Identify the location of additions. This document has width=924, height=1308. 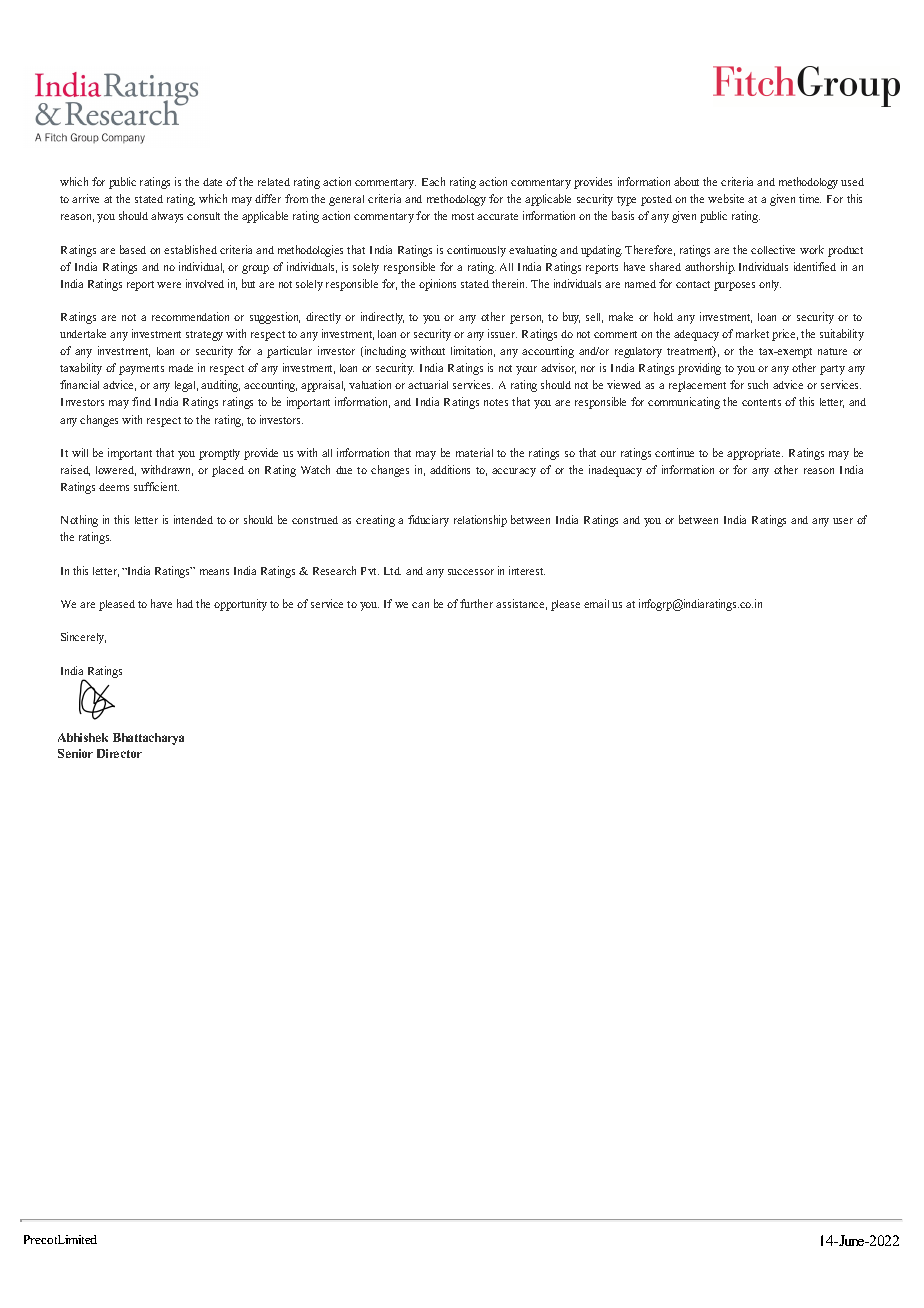
(450, 469).
